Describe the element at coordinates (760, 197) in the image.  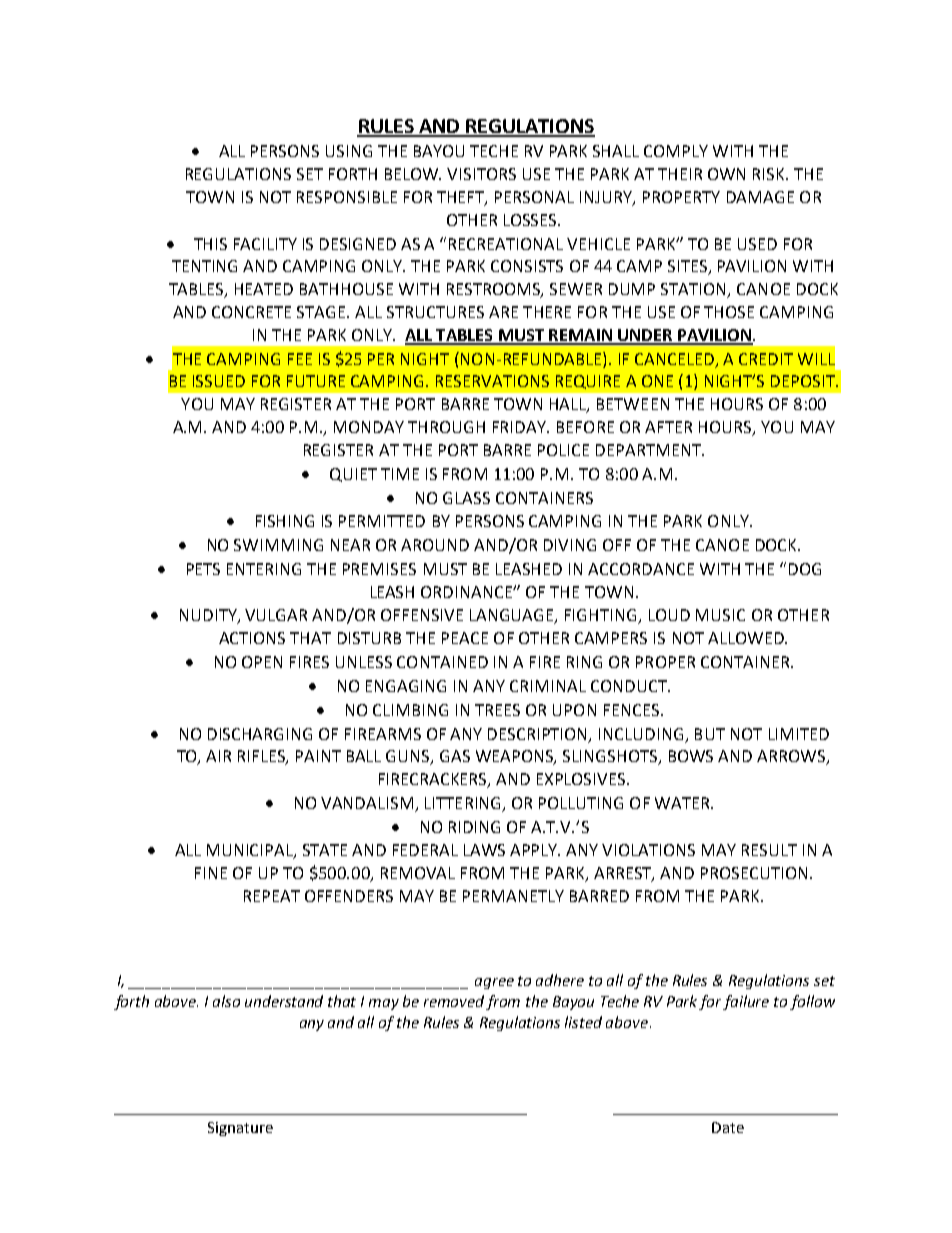
I see `DAMAGE` at that location.
